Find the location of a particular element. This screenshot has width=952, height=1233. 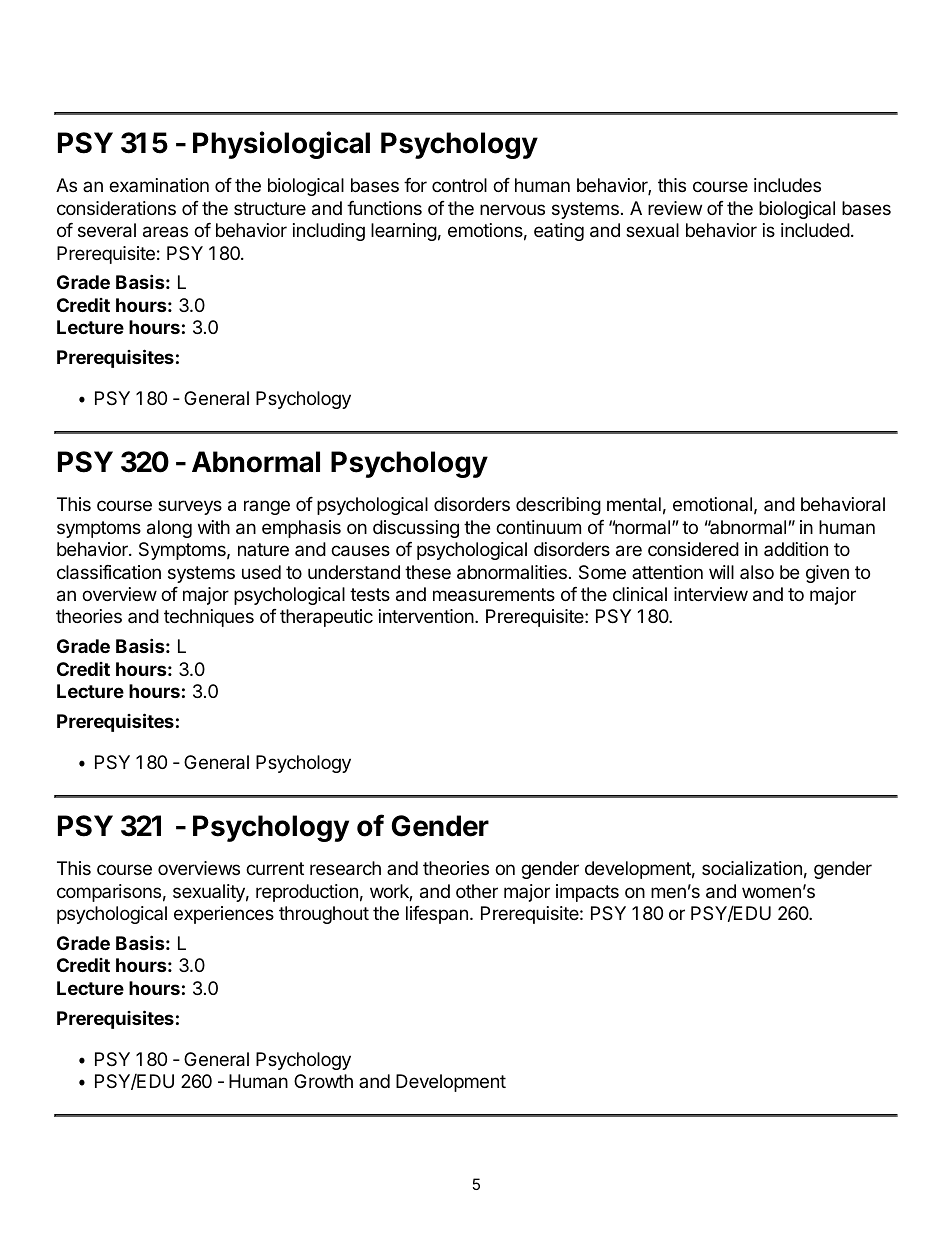

control is located at coordinates (459, 185).
